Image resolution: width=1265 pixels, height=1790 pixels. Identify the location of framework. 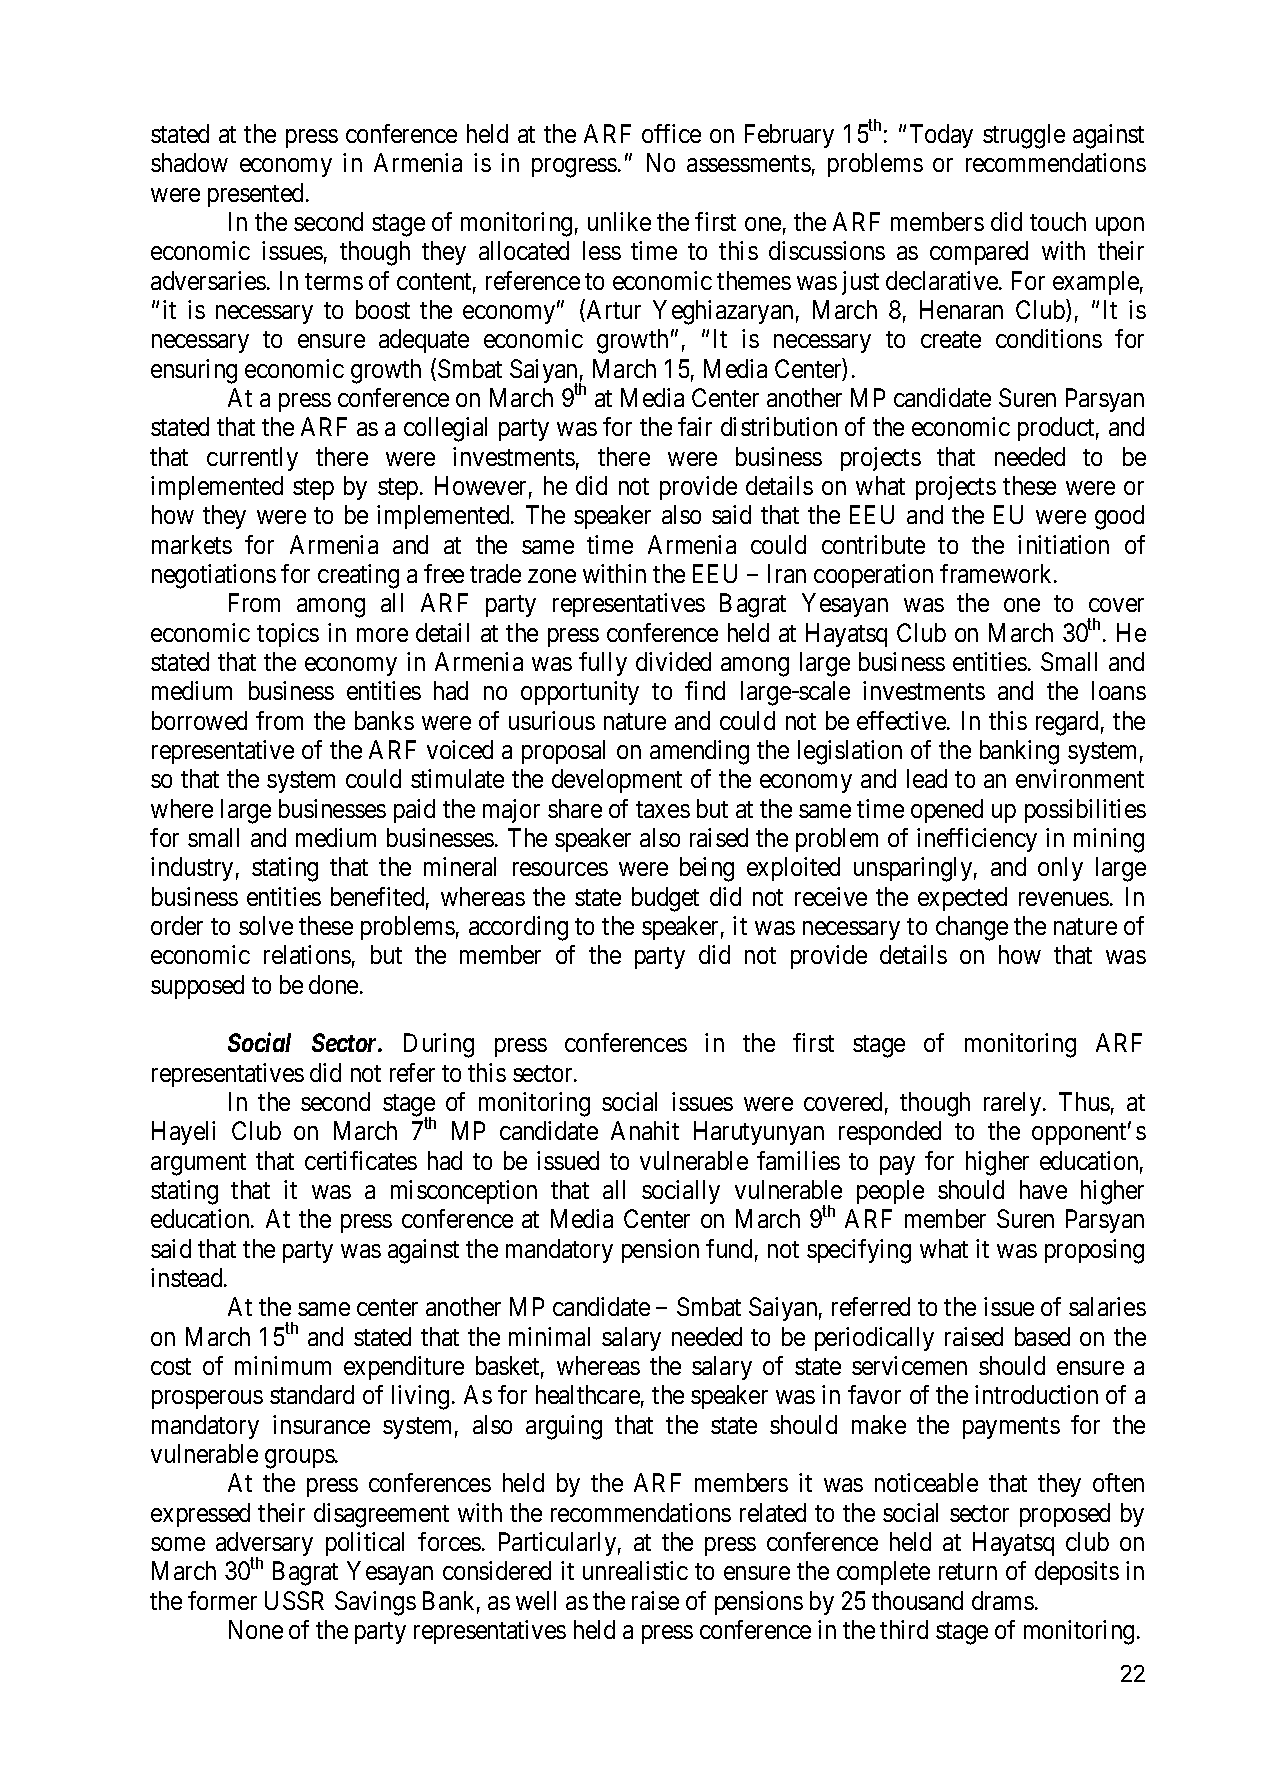
(997, 573).
